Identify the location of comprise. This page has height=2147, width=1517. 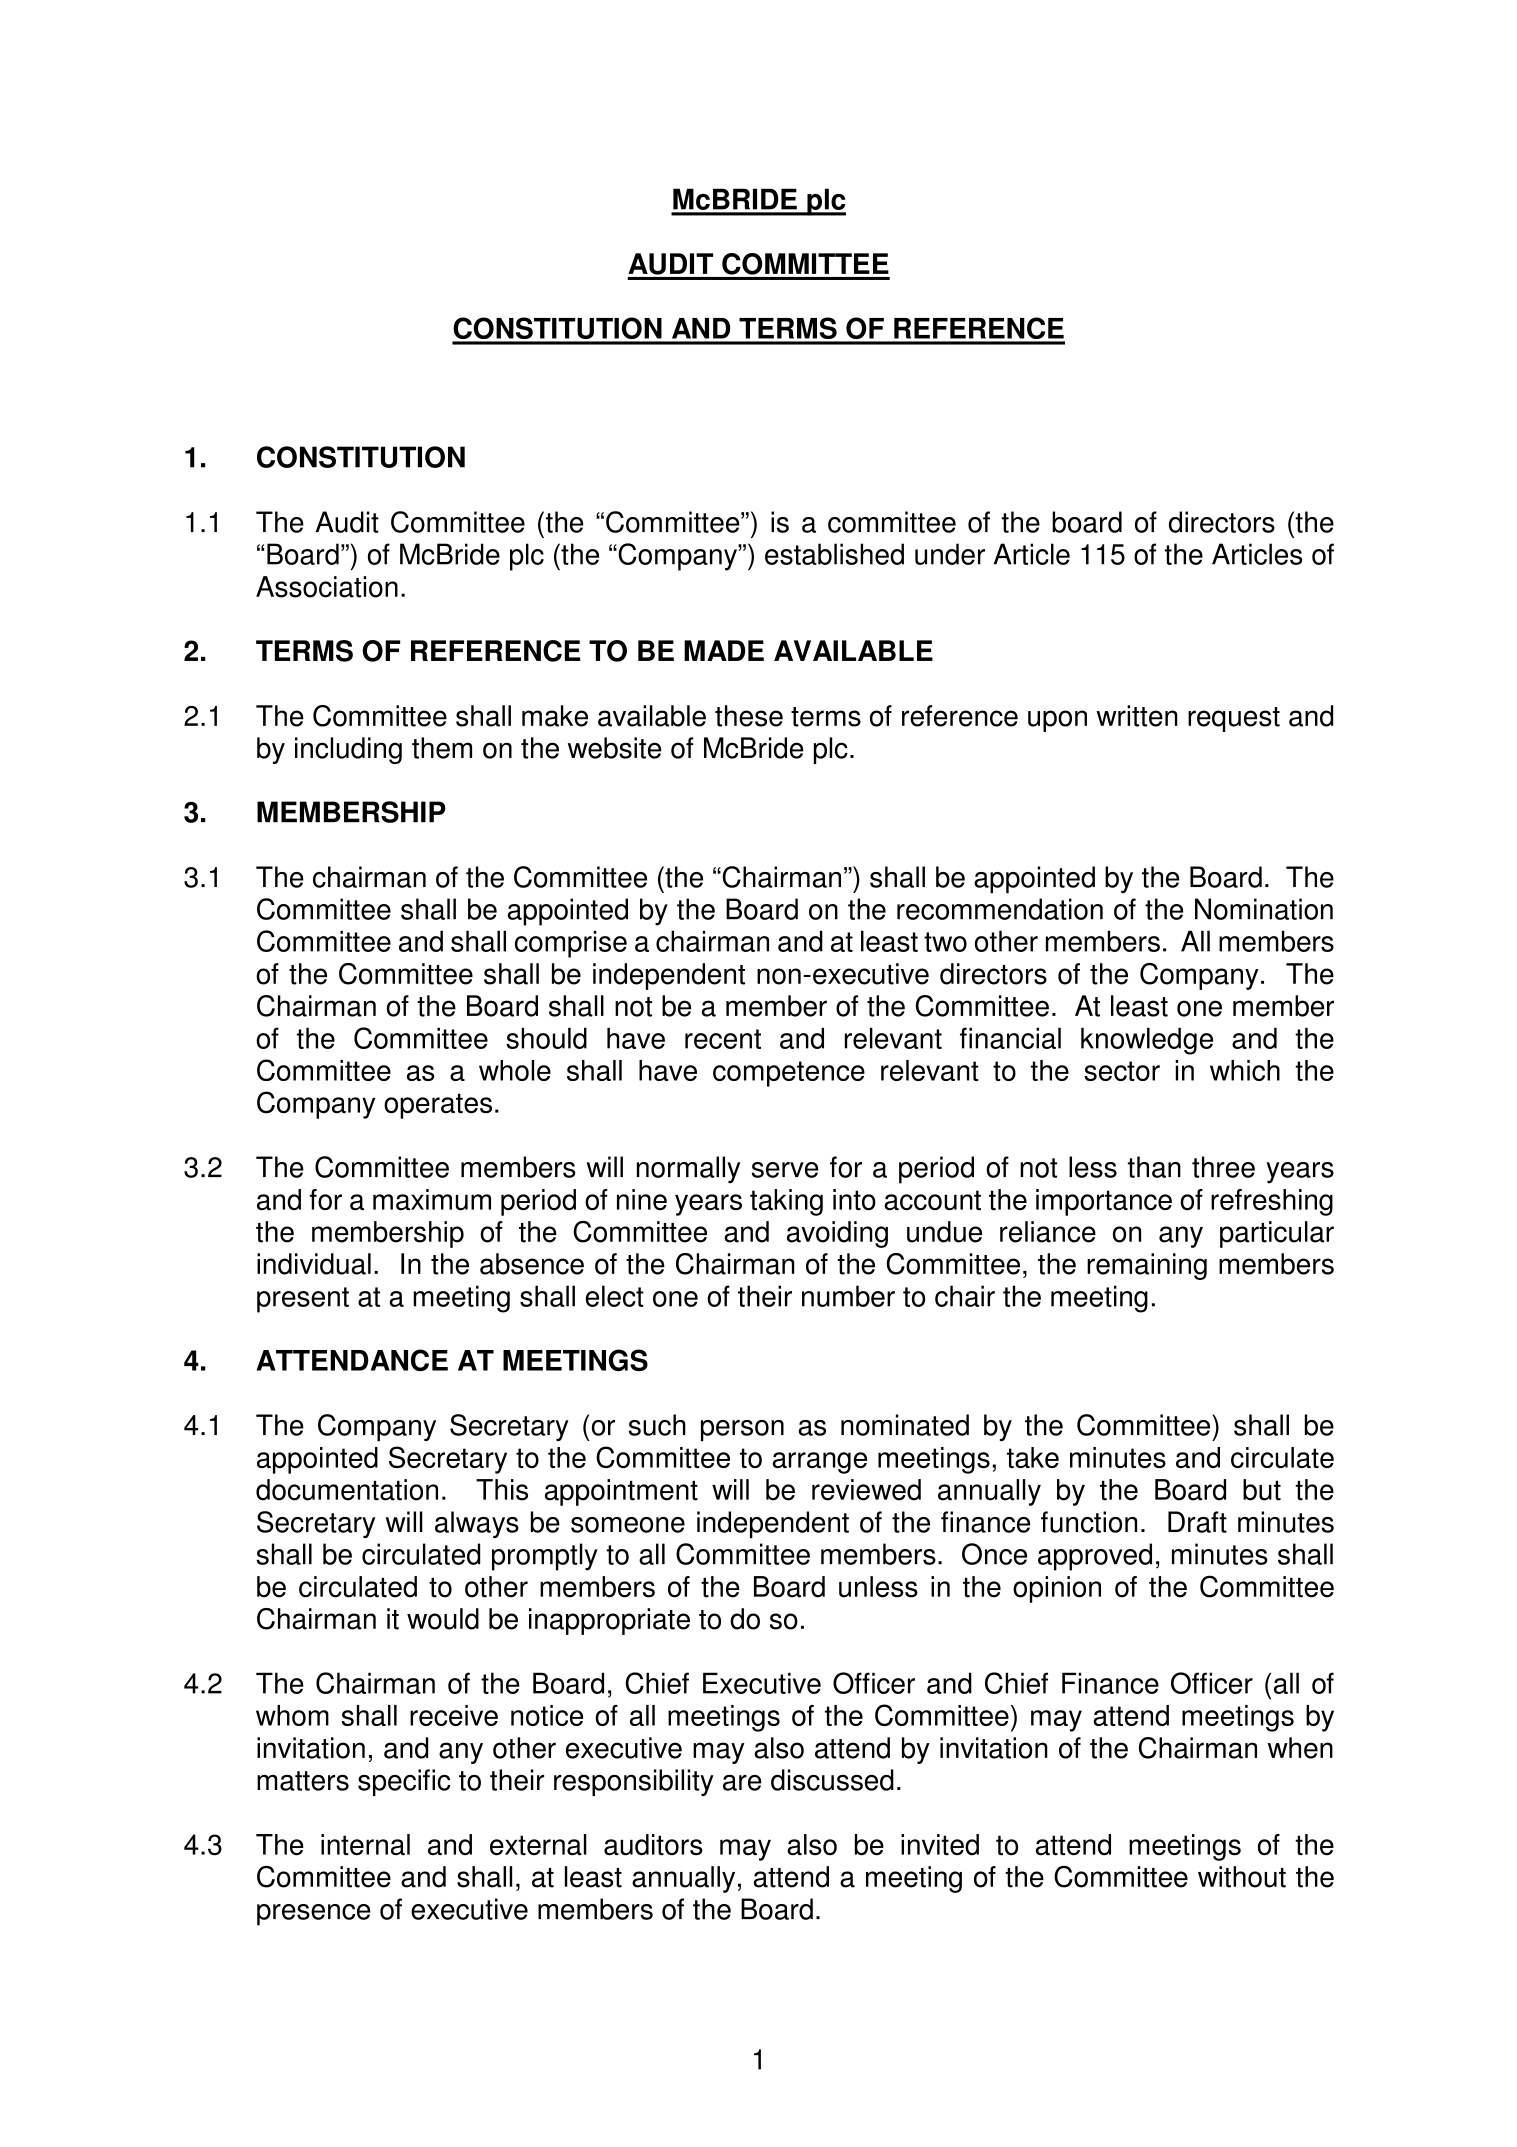
(571, 944).
